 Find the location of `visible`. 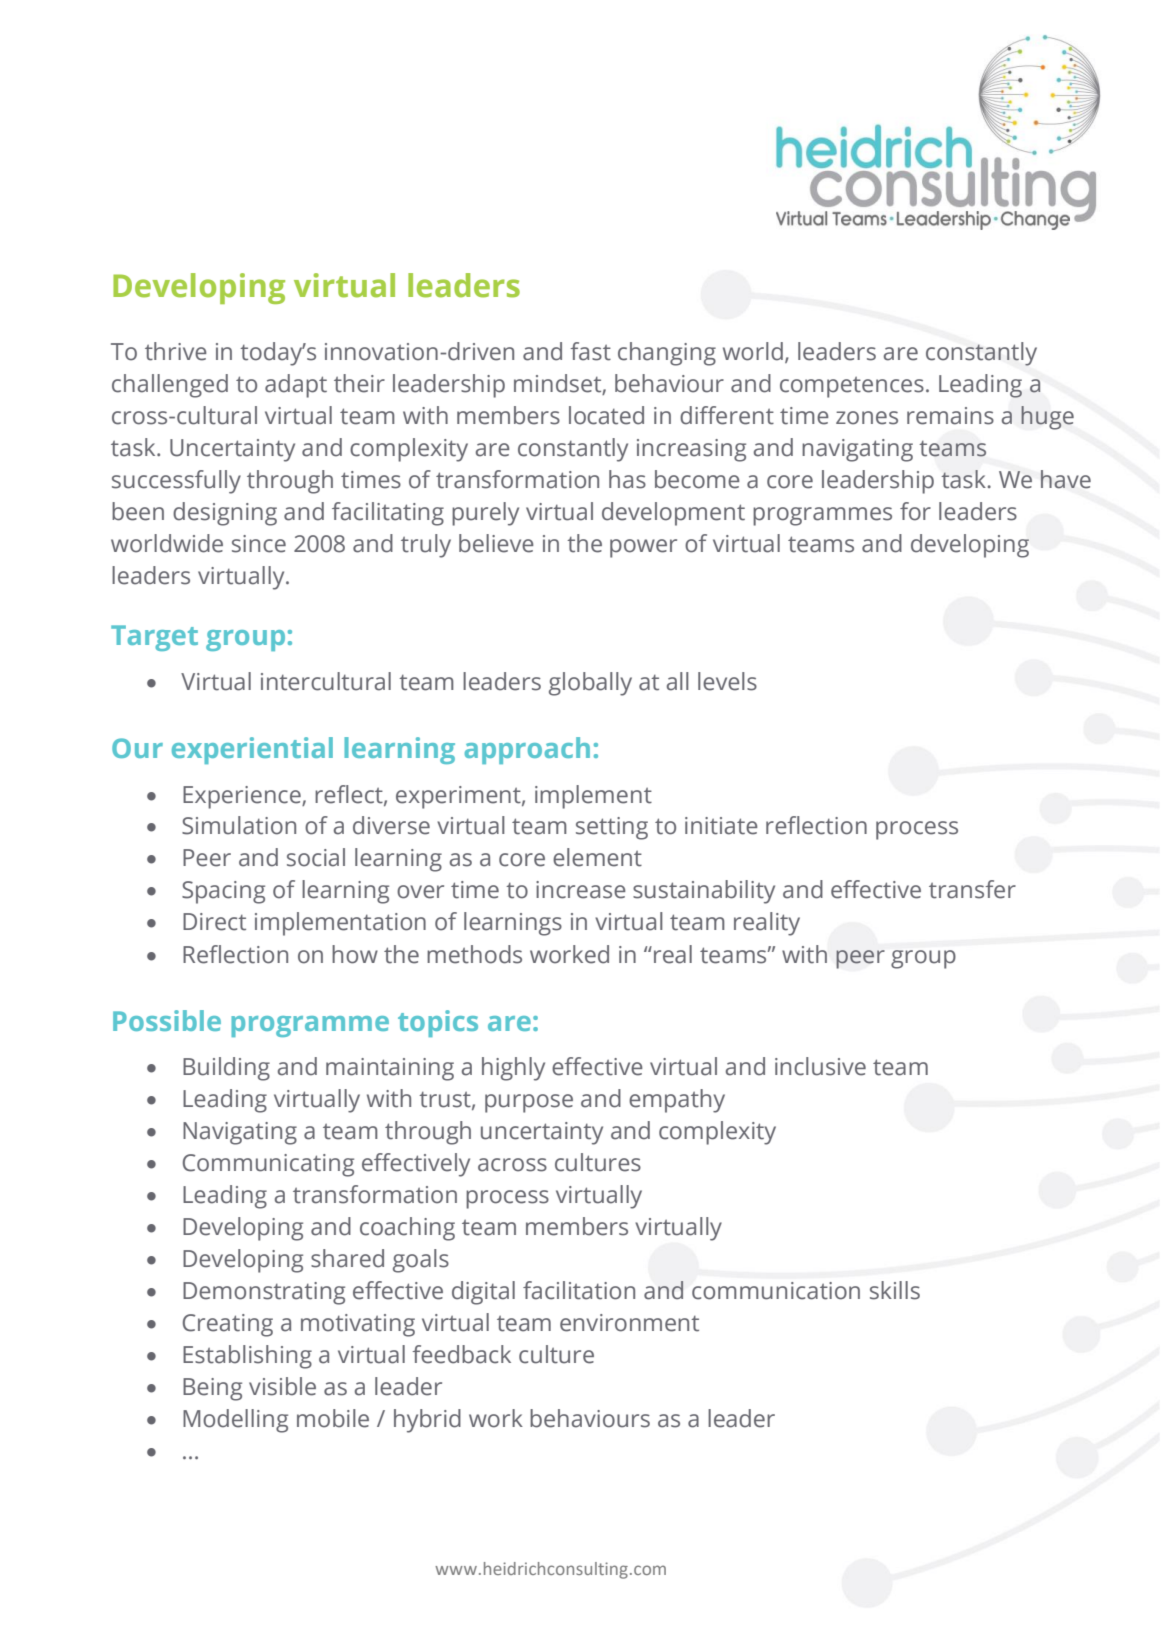

visible is located at coordinates (282, 1386).
